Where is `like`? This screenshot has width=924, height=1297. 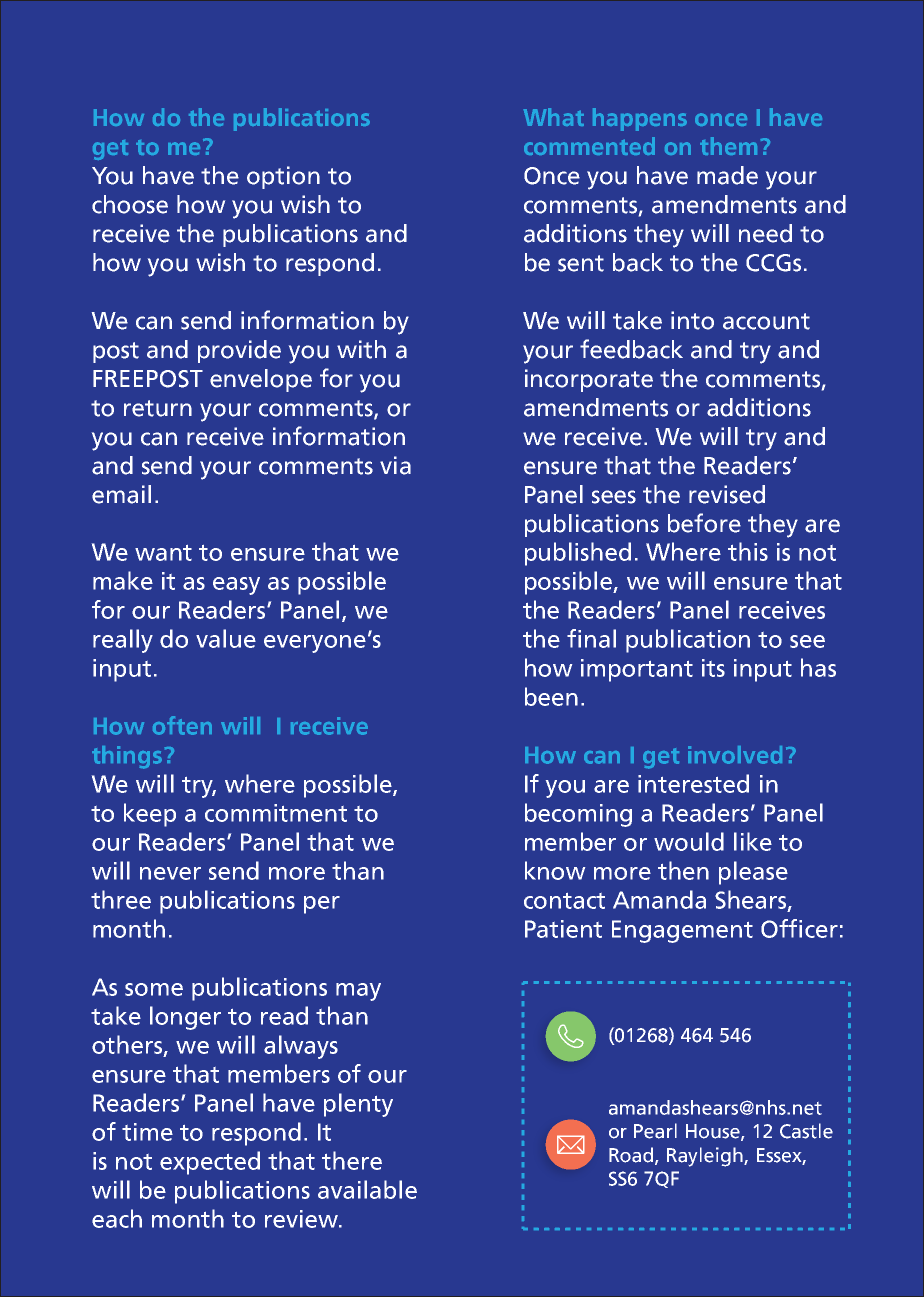 like is located at coordinates (753, 841).
